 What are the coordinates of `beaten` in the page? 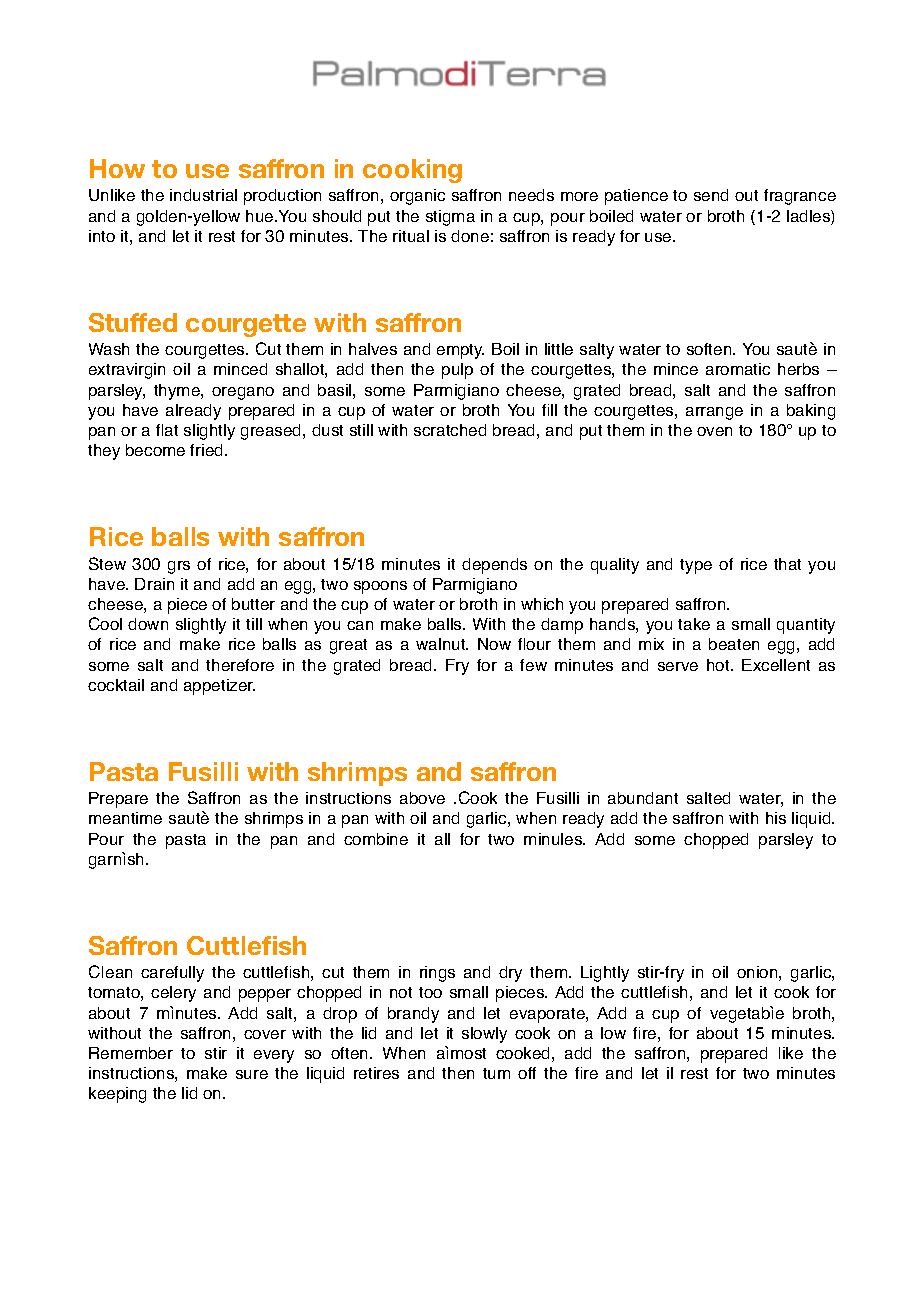 It's located at (734, 644).
